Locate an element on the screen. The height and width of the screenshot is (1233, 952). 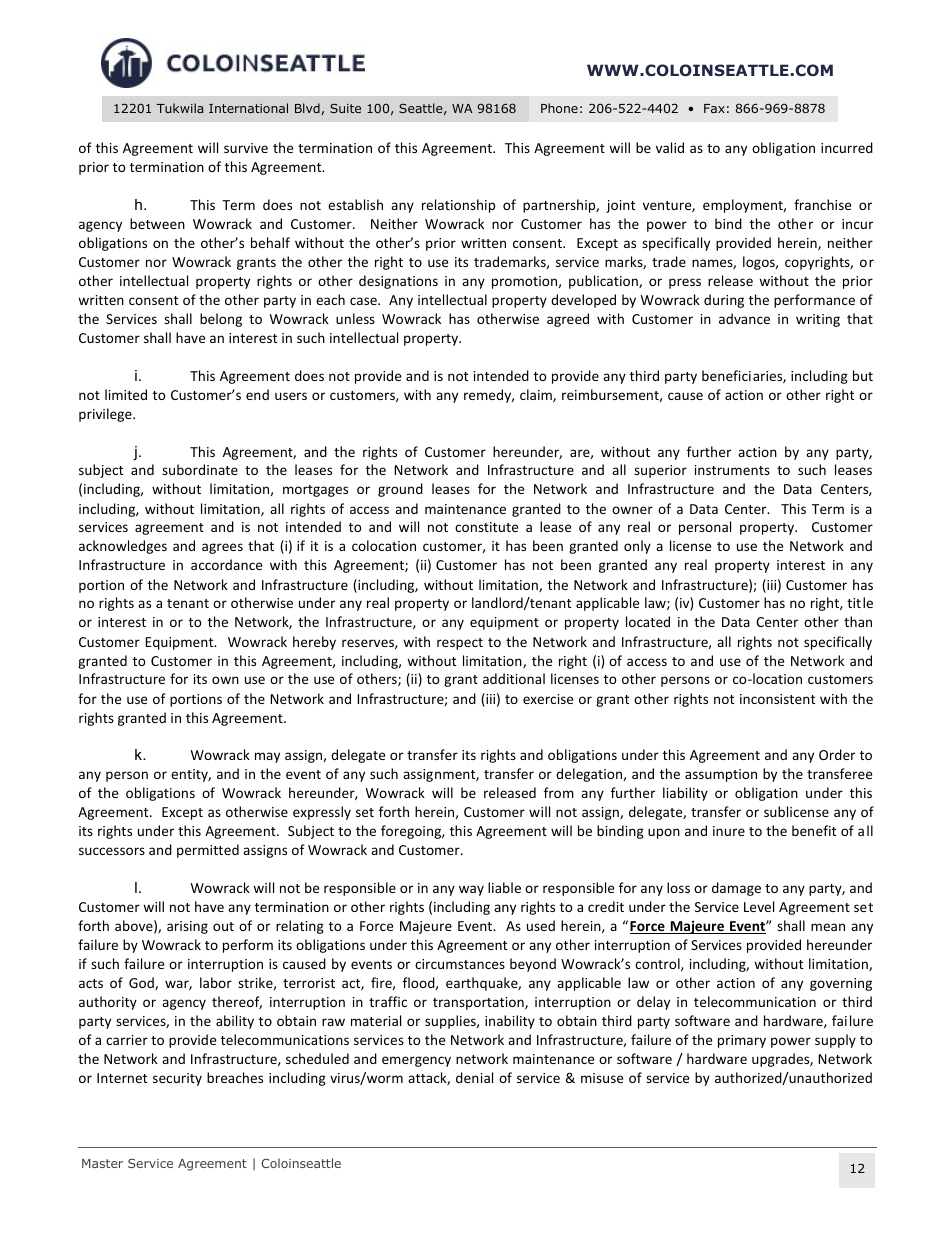
inure is located at coordinates (729, 831).
